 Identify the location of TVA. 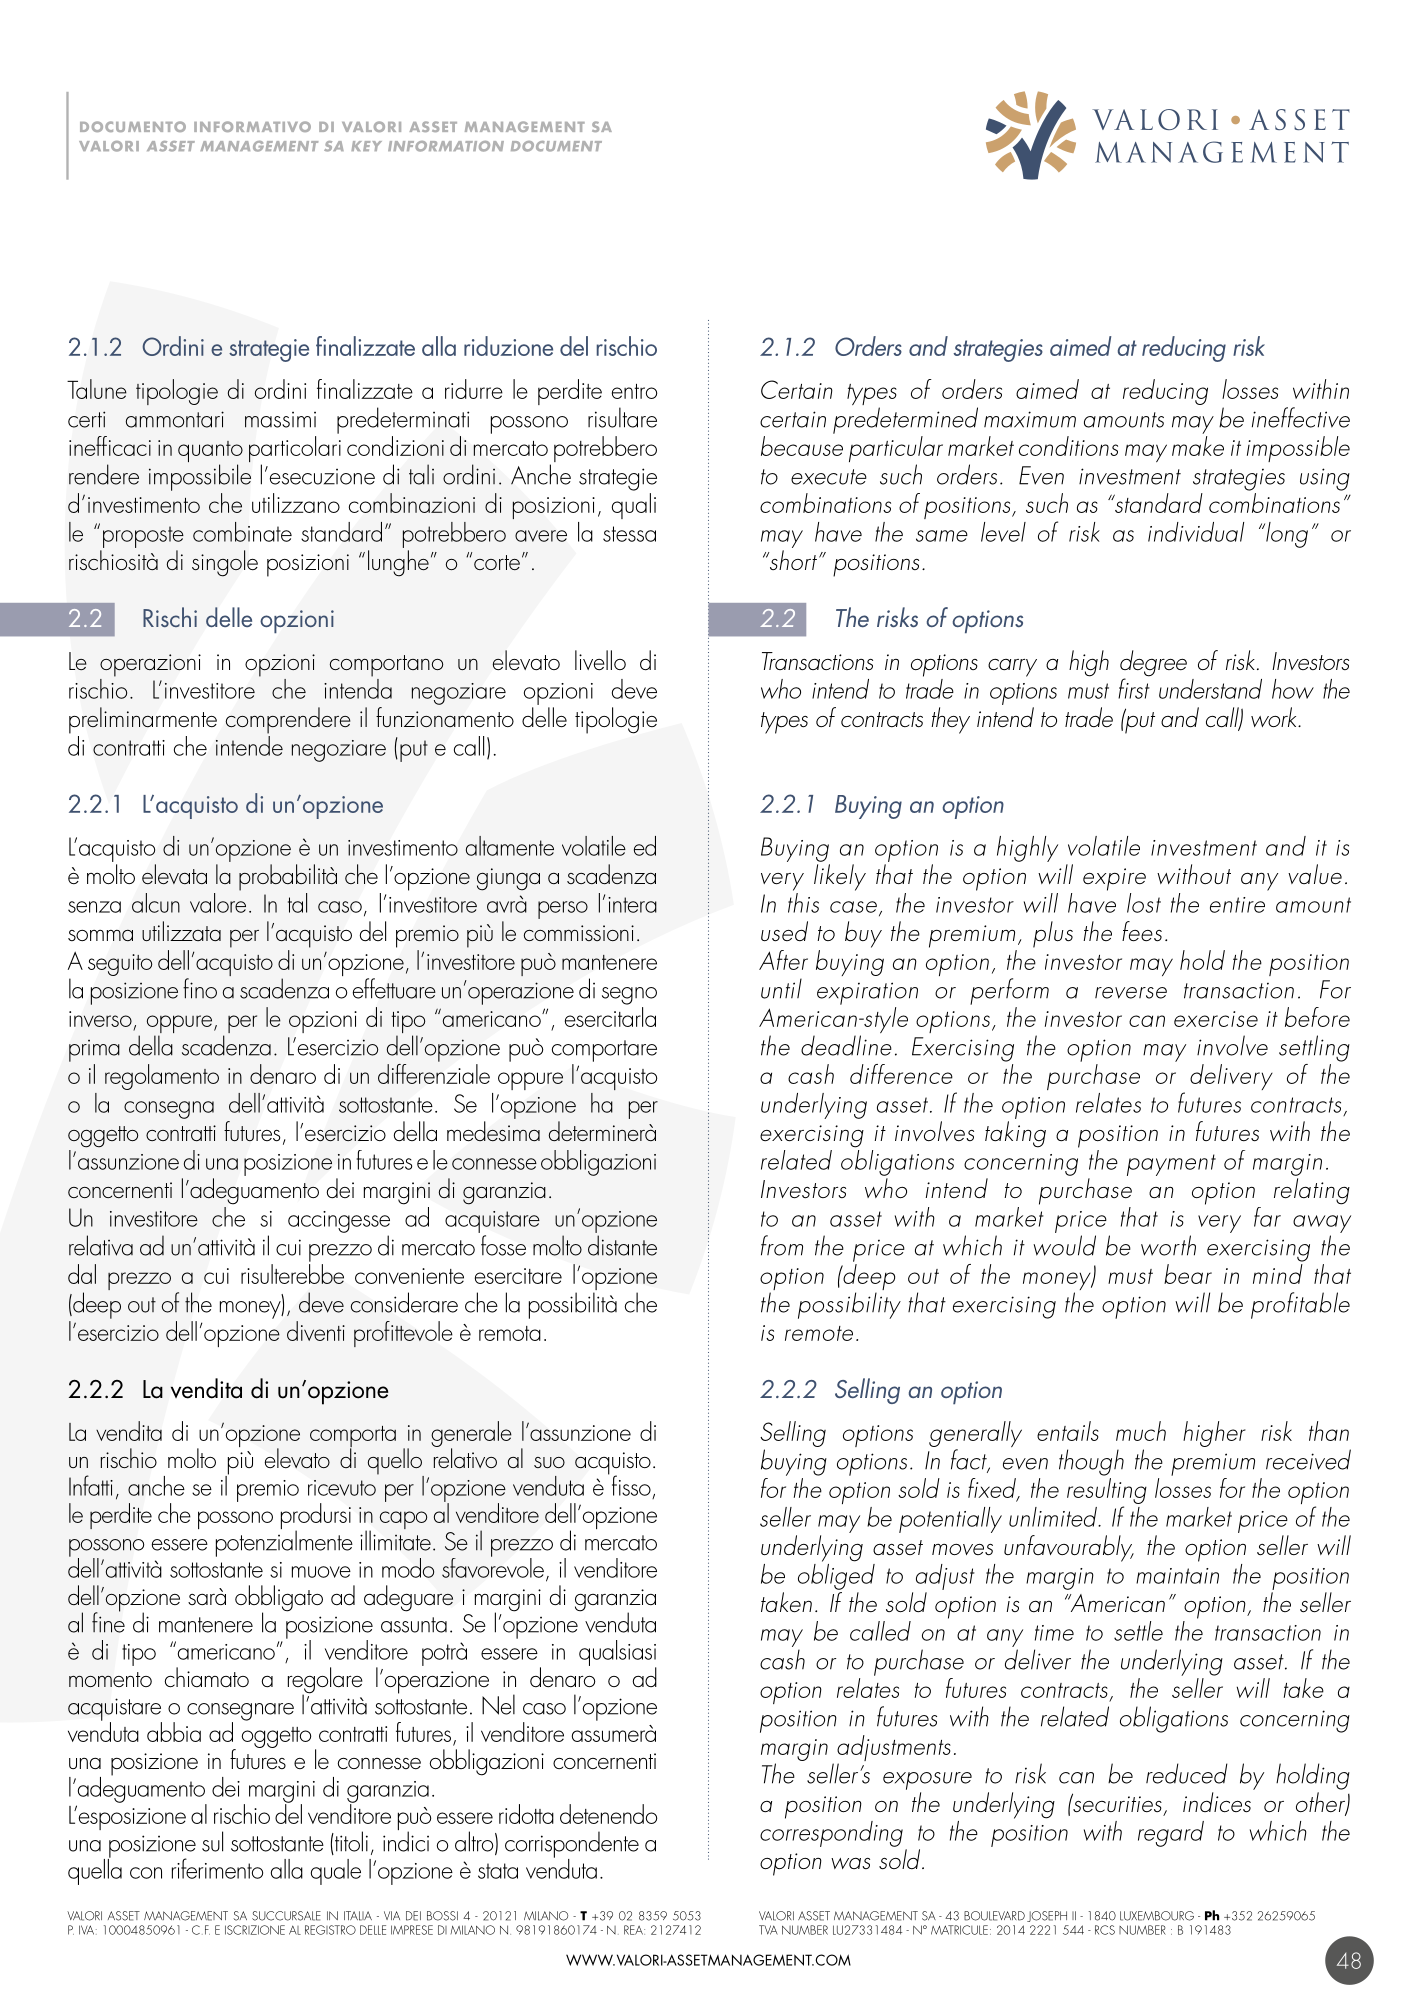
(768, 1930).
